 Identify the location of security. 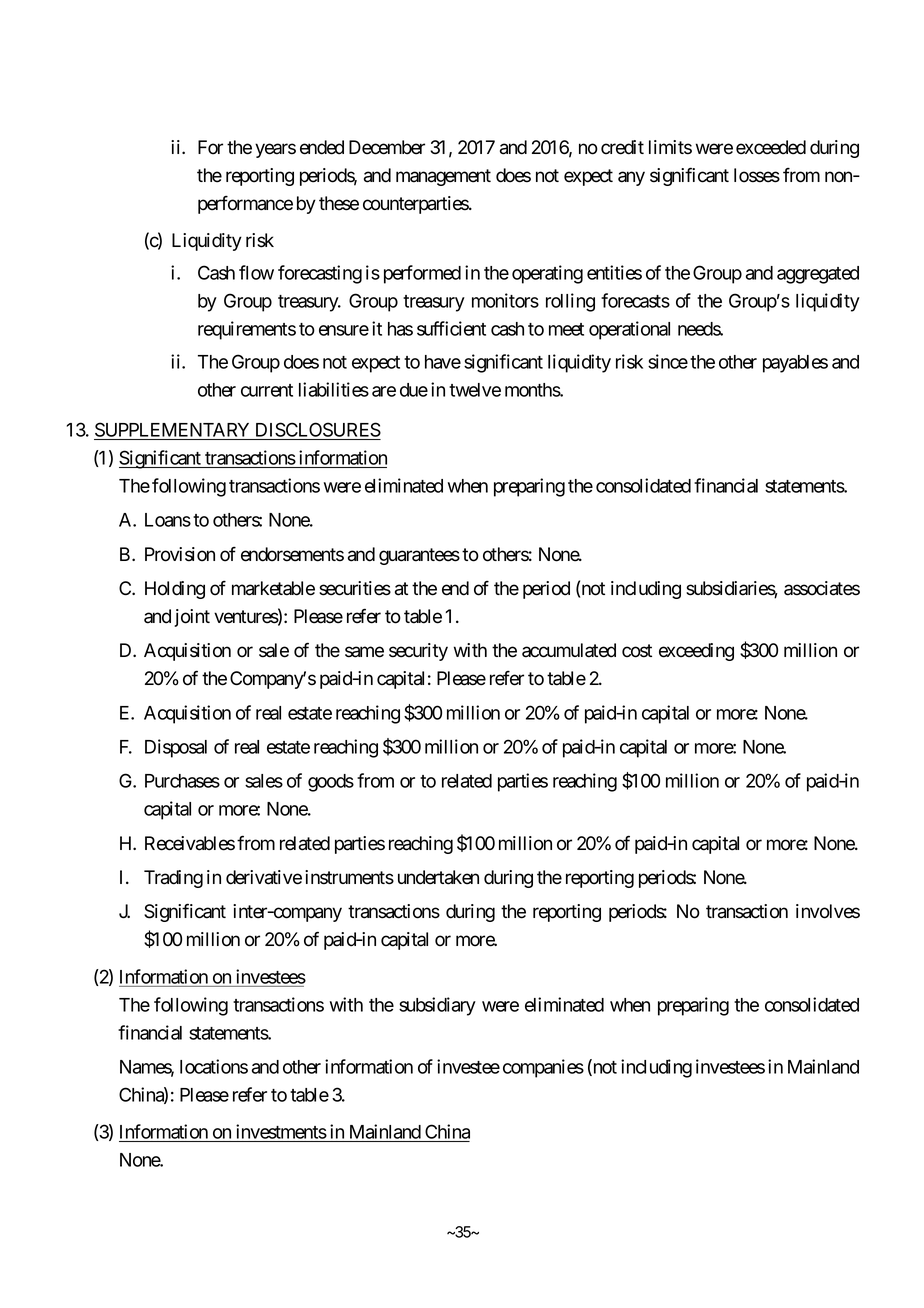
(418, 652).
